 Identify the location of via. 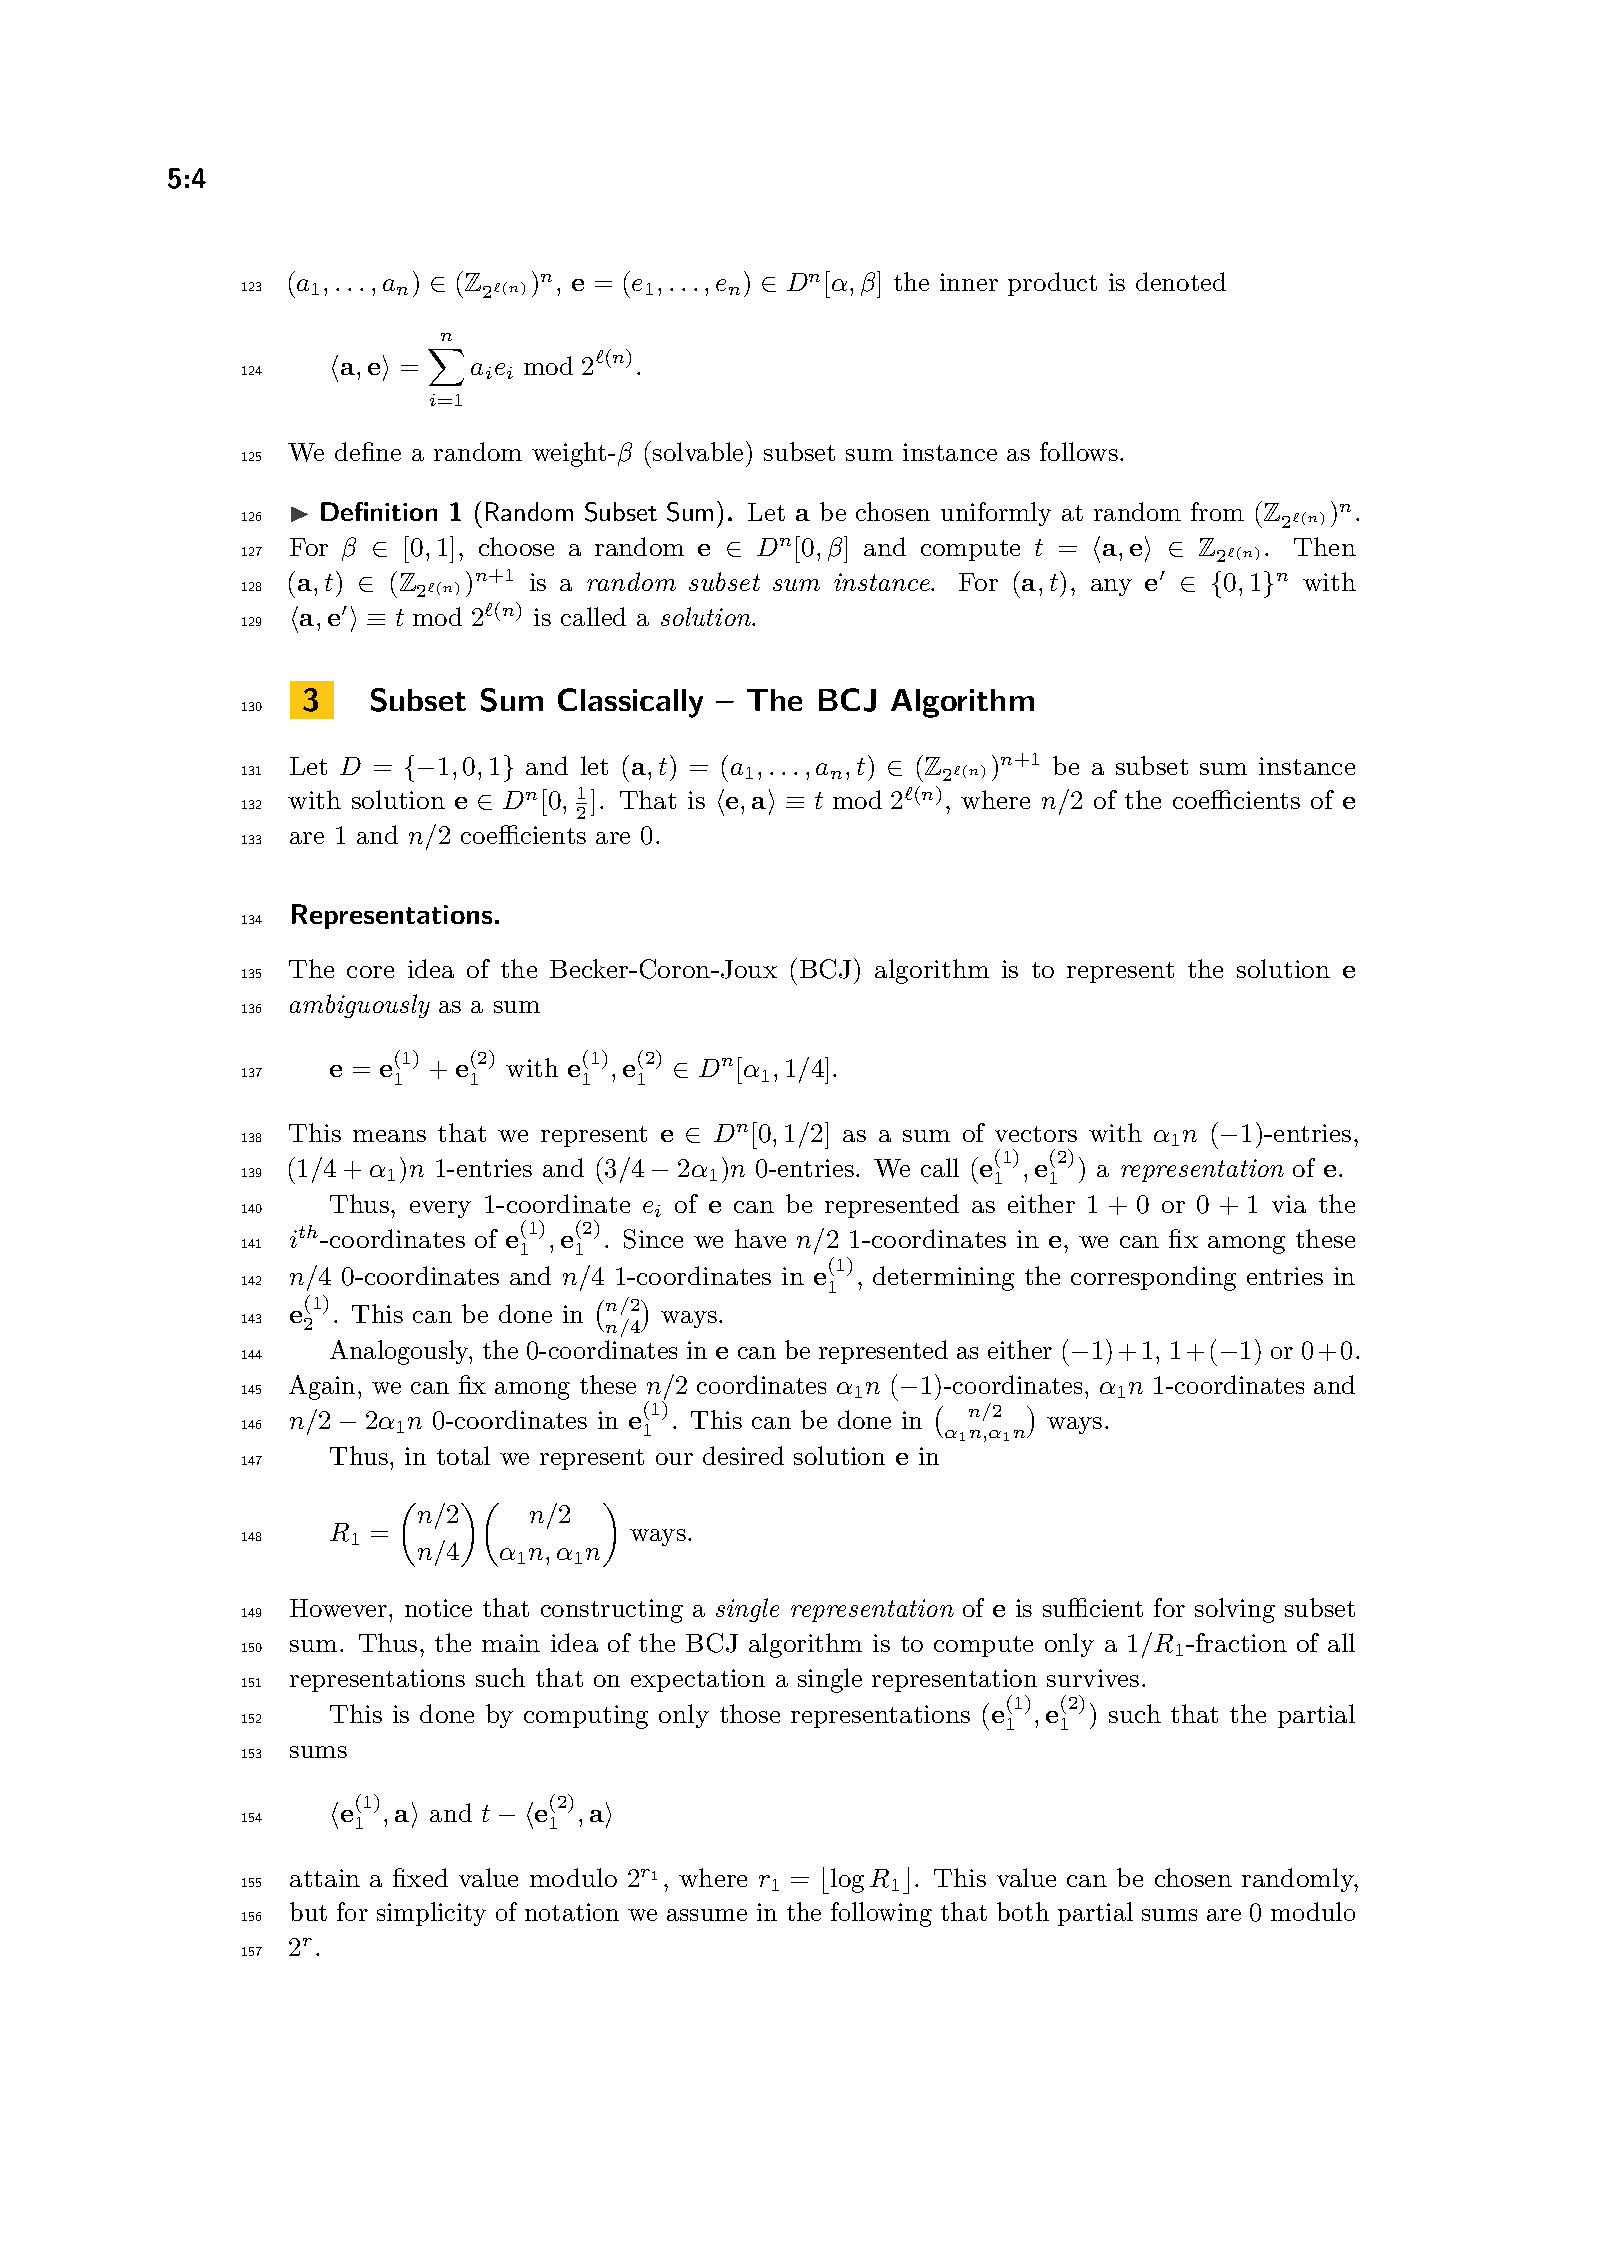
(1289, 1204).
